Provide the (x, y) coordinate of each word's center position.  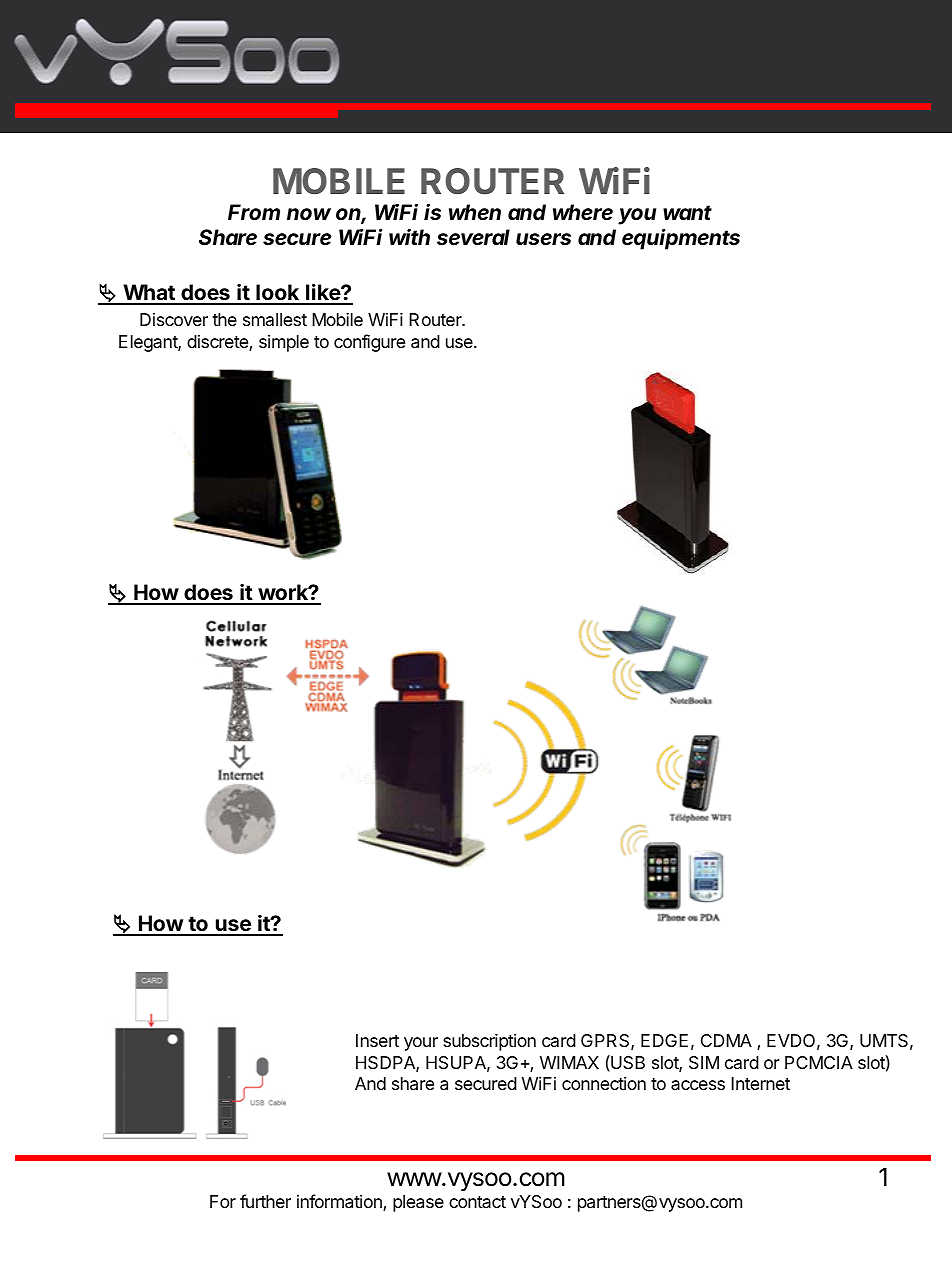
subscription (489, 1042)
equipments (681, 239)
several (473, 237)
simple (284, 343)
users (543, 239)
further (265, 1201)
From (254, 212)
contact (477, 1202)
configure (369, 343)
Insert (377, 1040)
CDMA (726, 1040)
